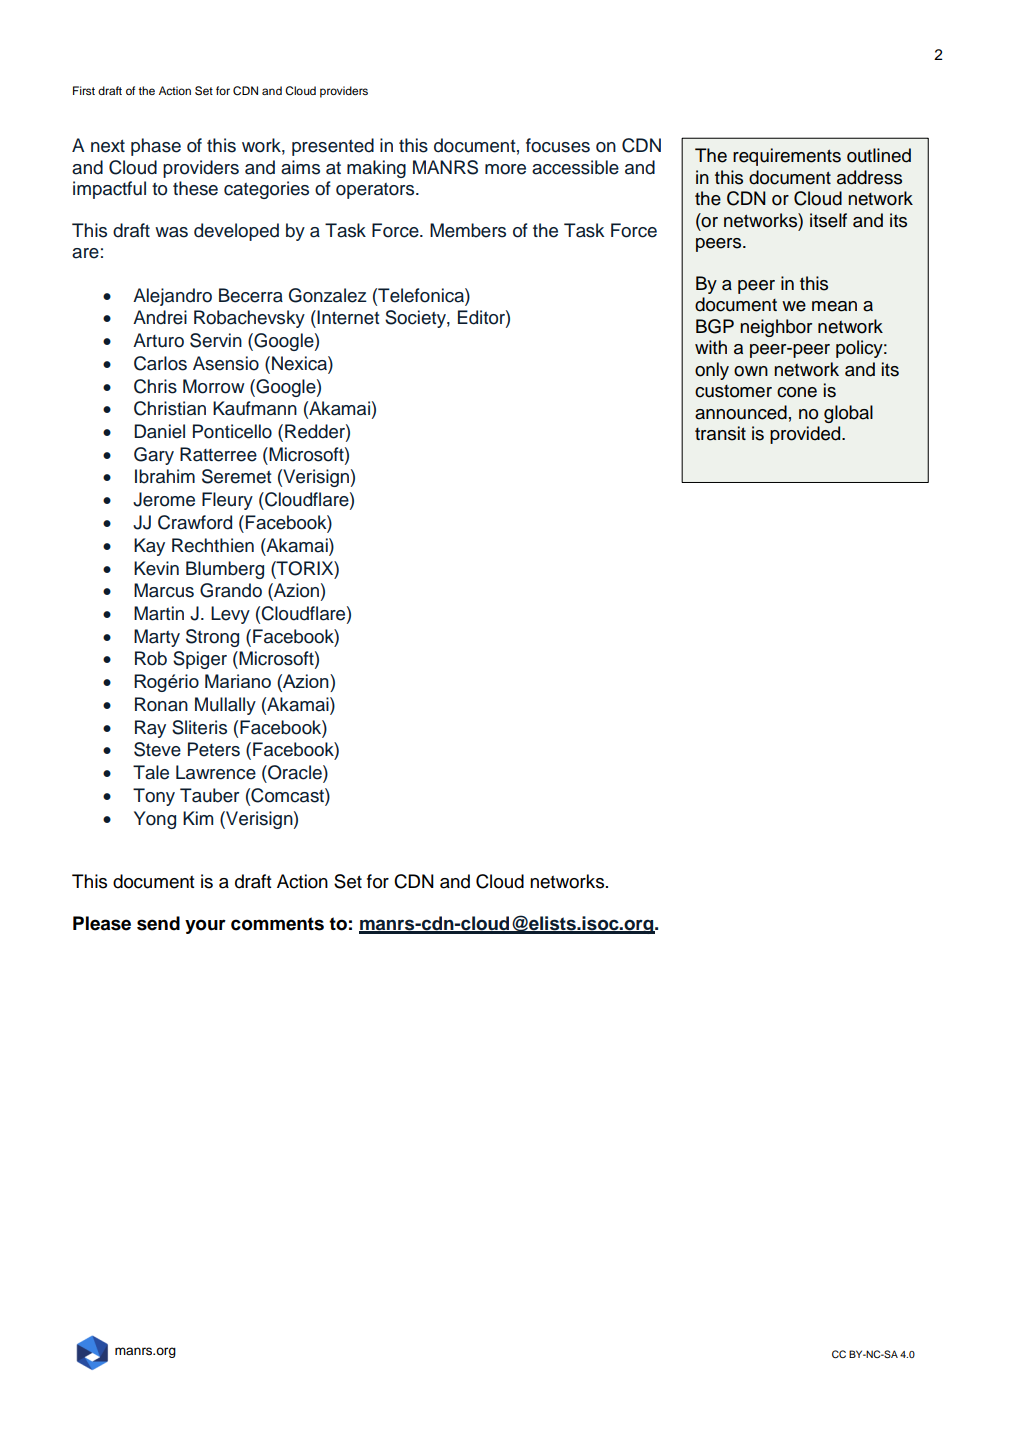  Describe the element at coordinates (277, 924) in the document. I see `comments` at that location.
